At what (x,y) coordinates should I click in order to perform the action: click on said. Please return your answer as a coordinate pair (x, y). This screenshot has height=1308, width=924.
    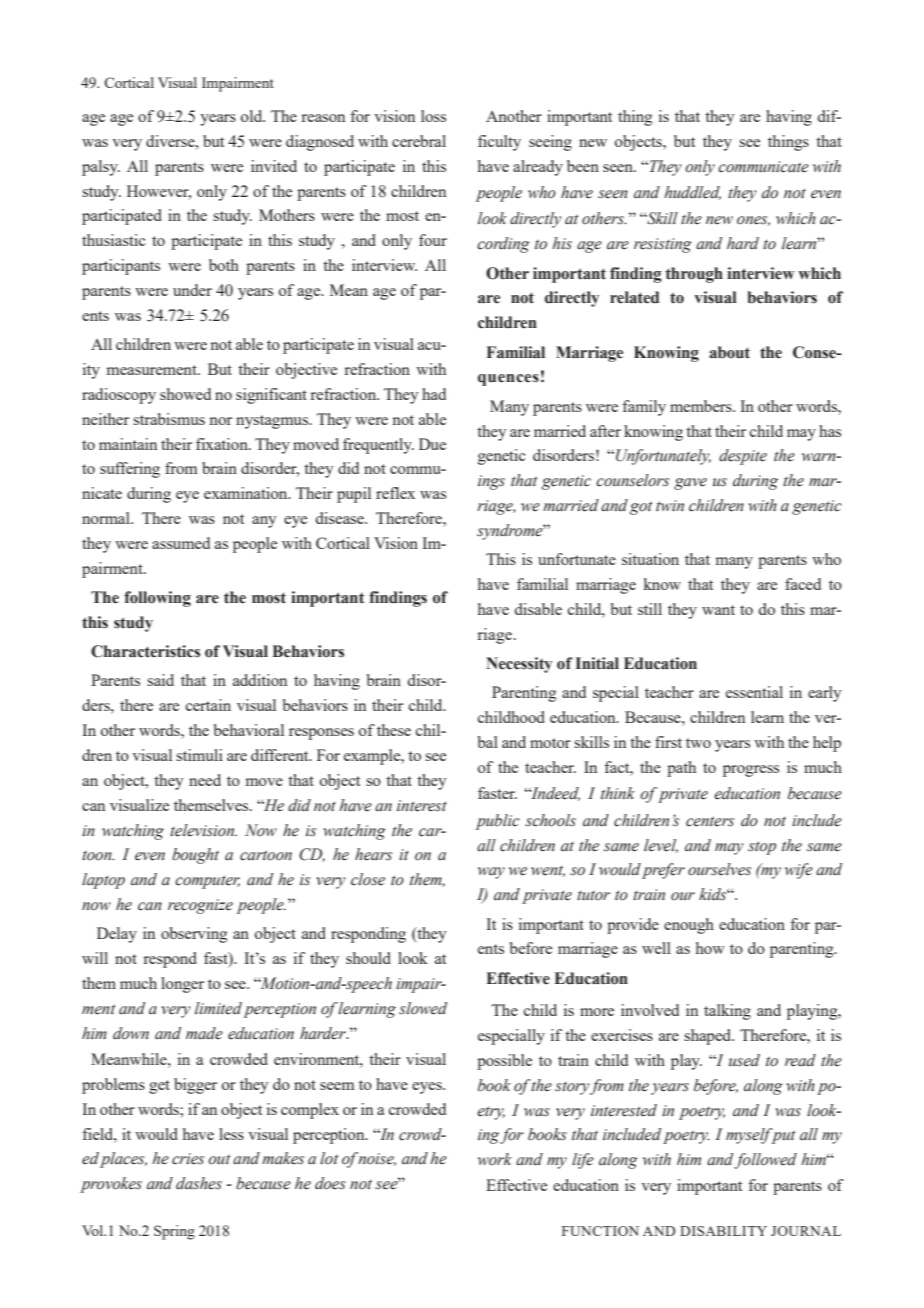
    Looking at the image, I should click on (160, 680).
